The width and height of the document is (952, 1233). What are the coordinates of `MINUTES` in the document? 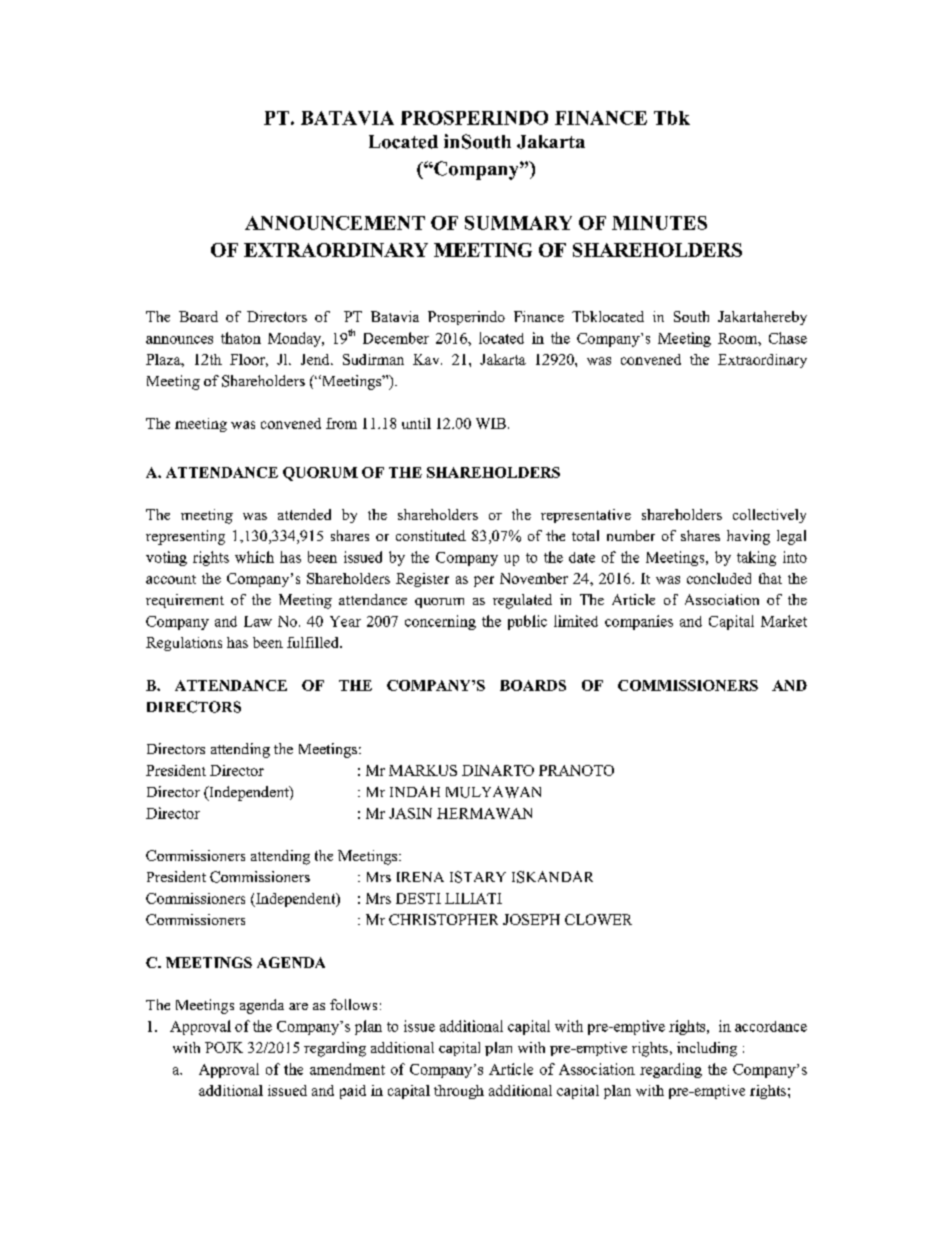 It's located at (659, 223).
